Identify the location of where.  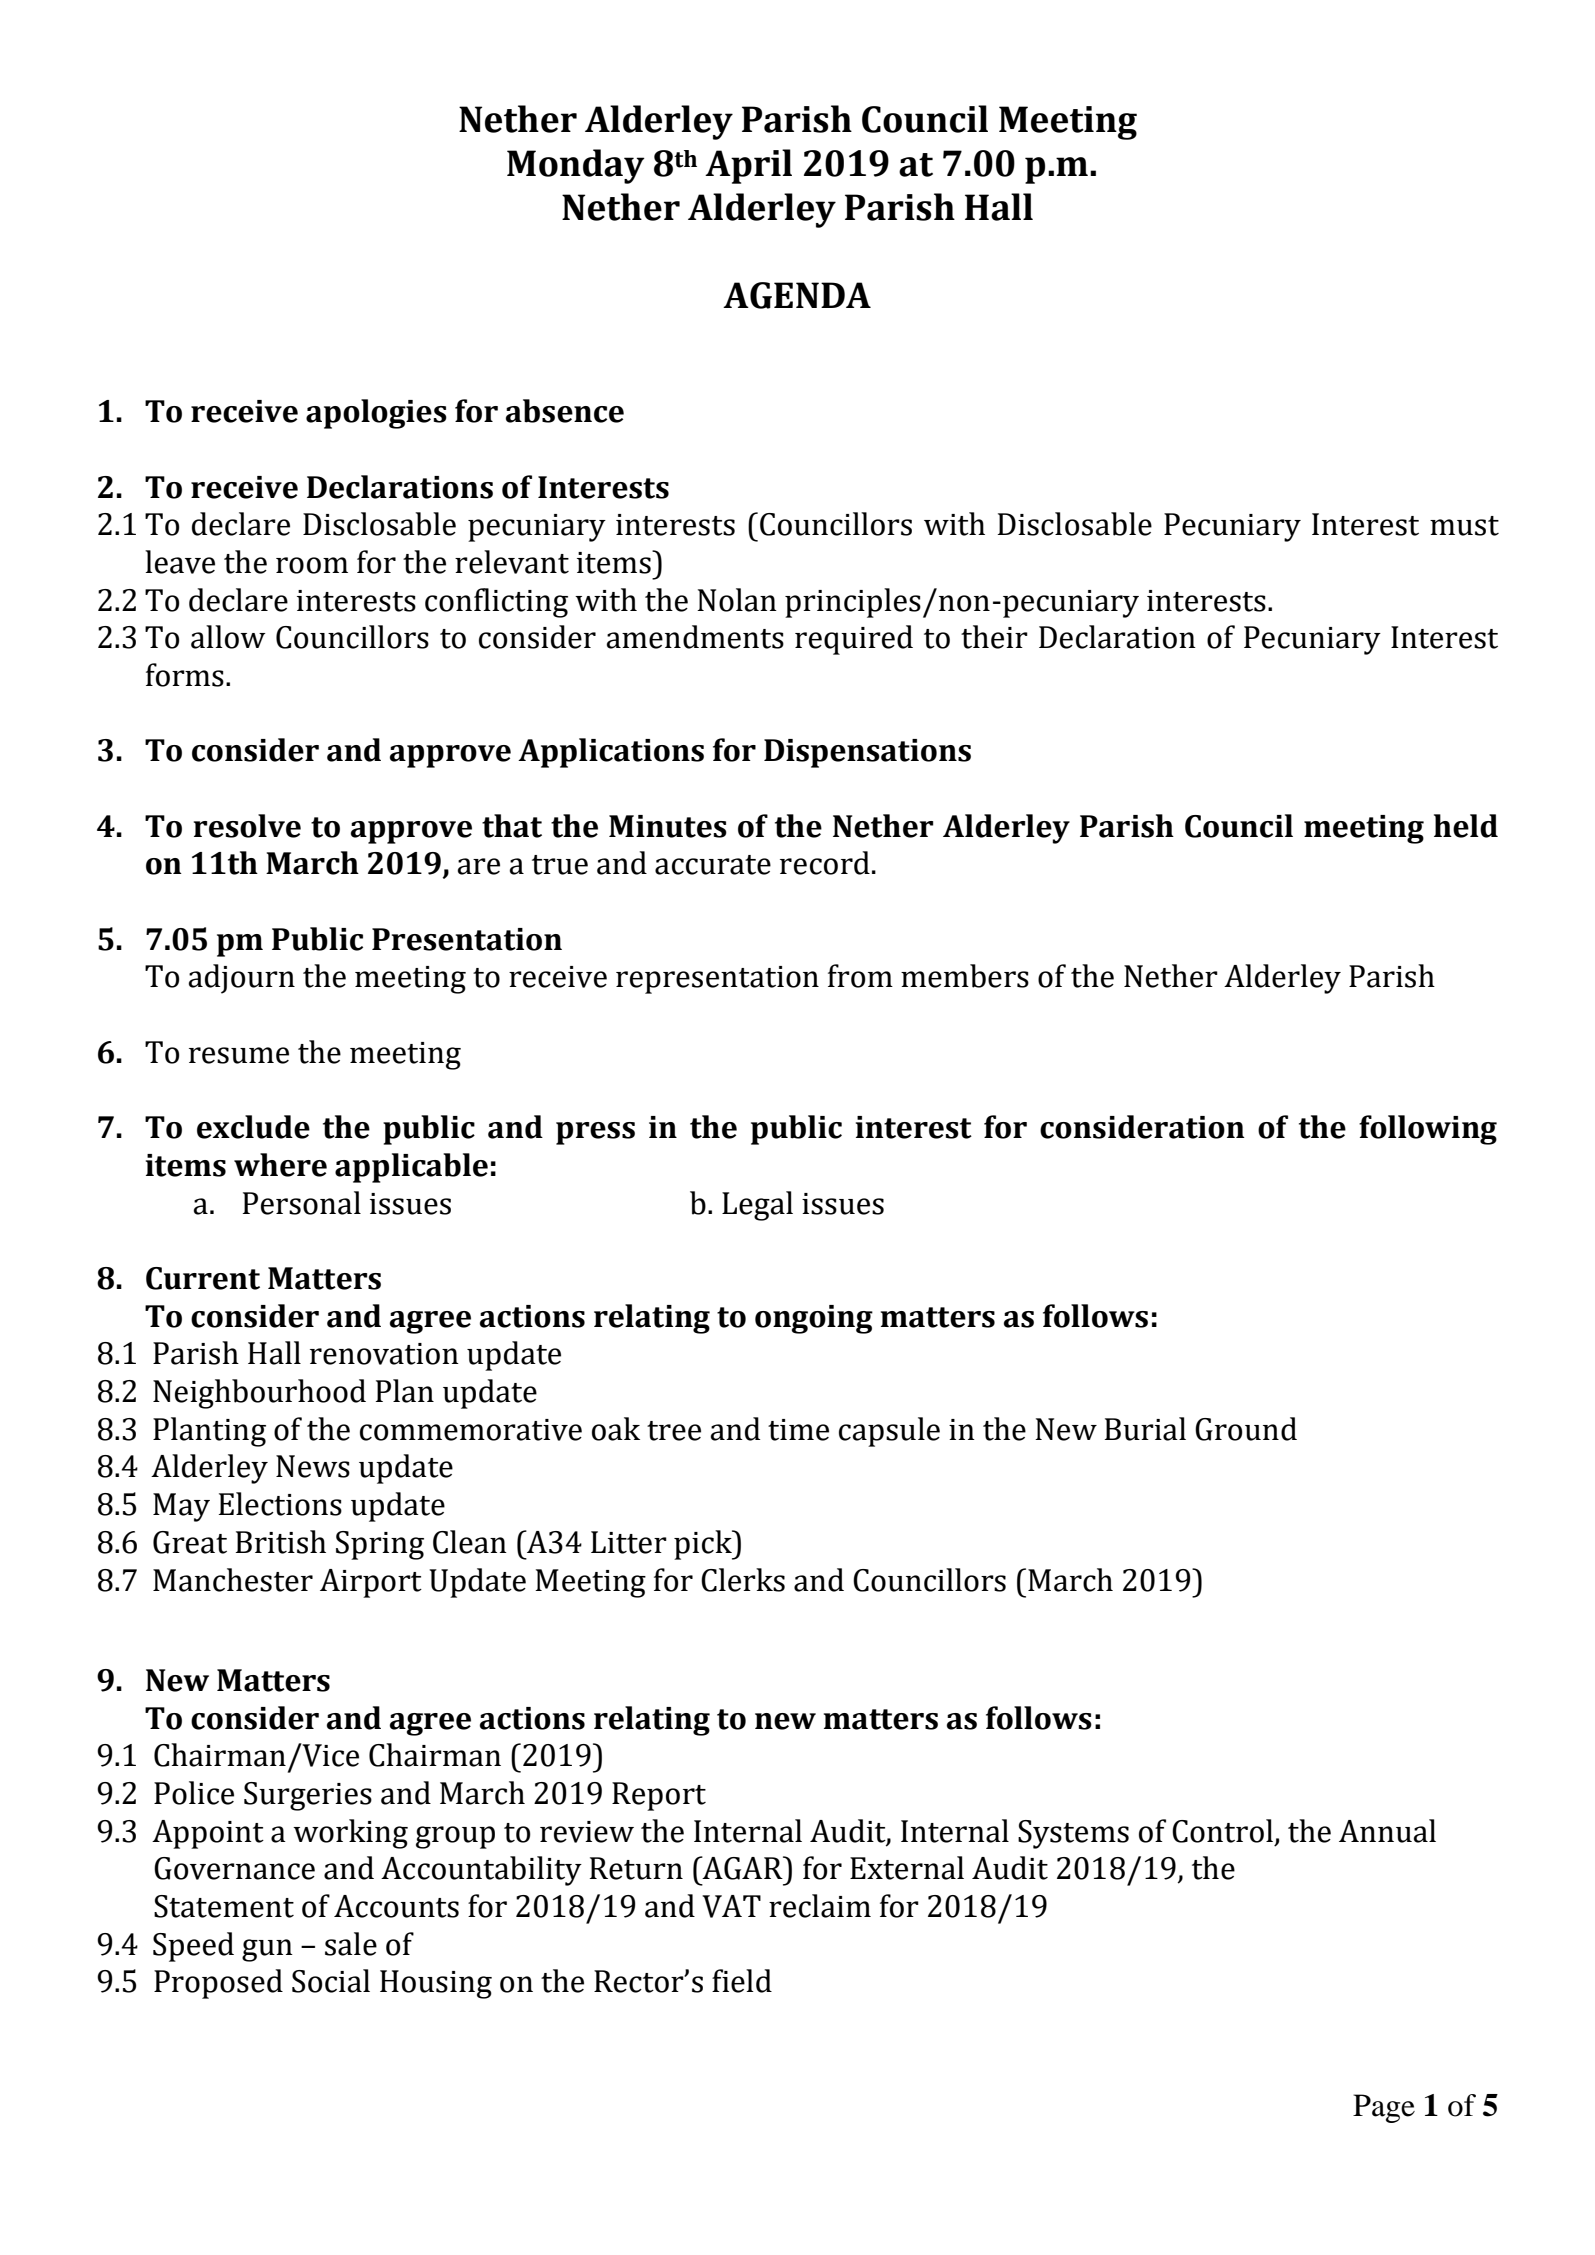
(280, 1165).
